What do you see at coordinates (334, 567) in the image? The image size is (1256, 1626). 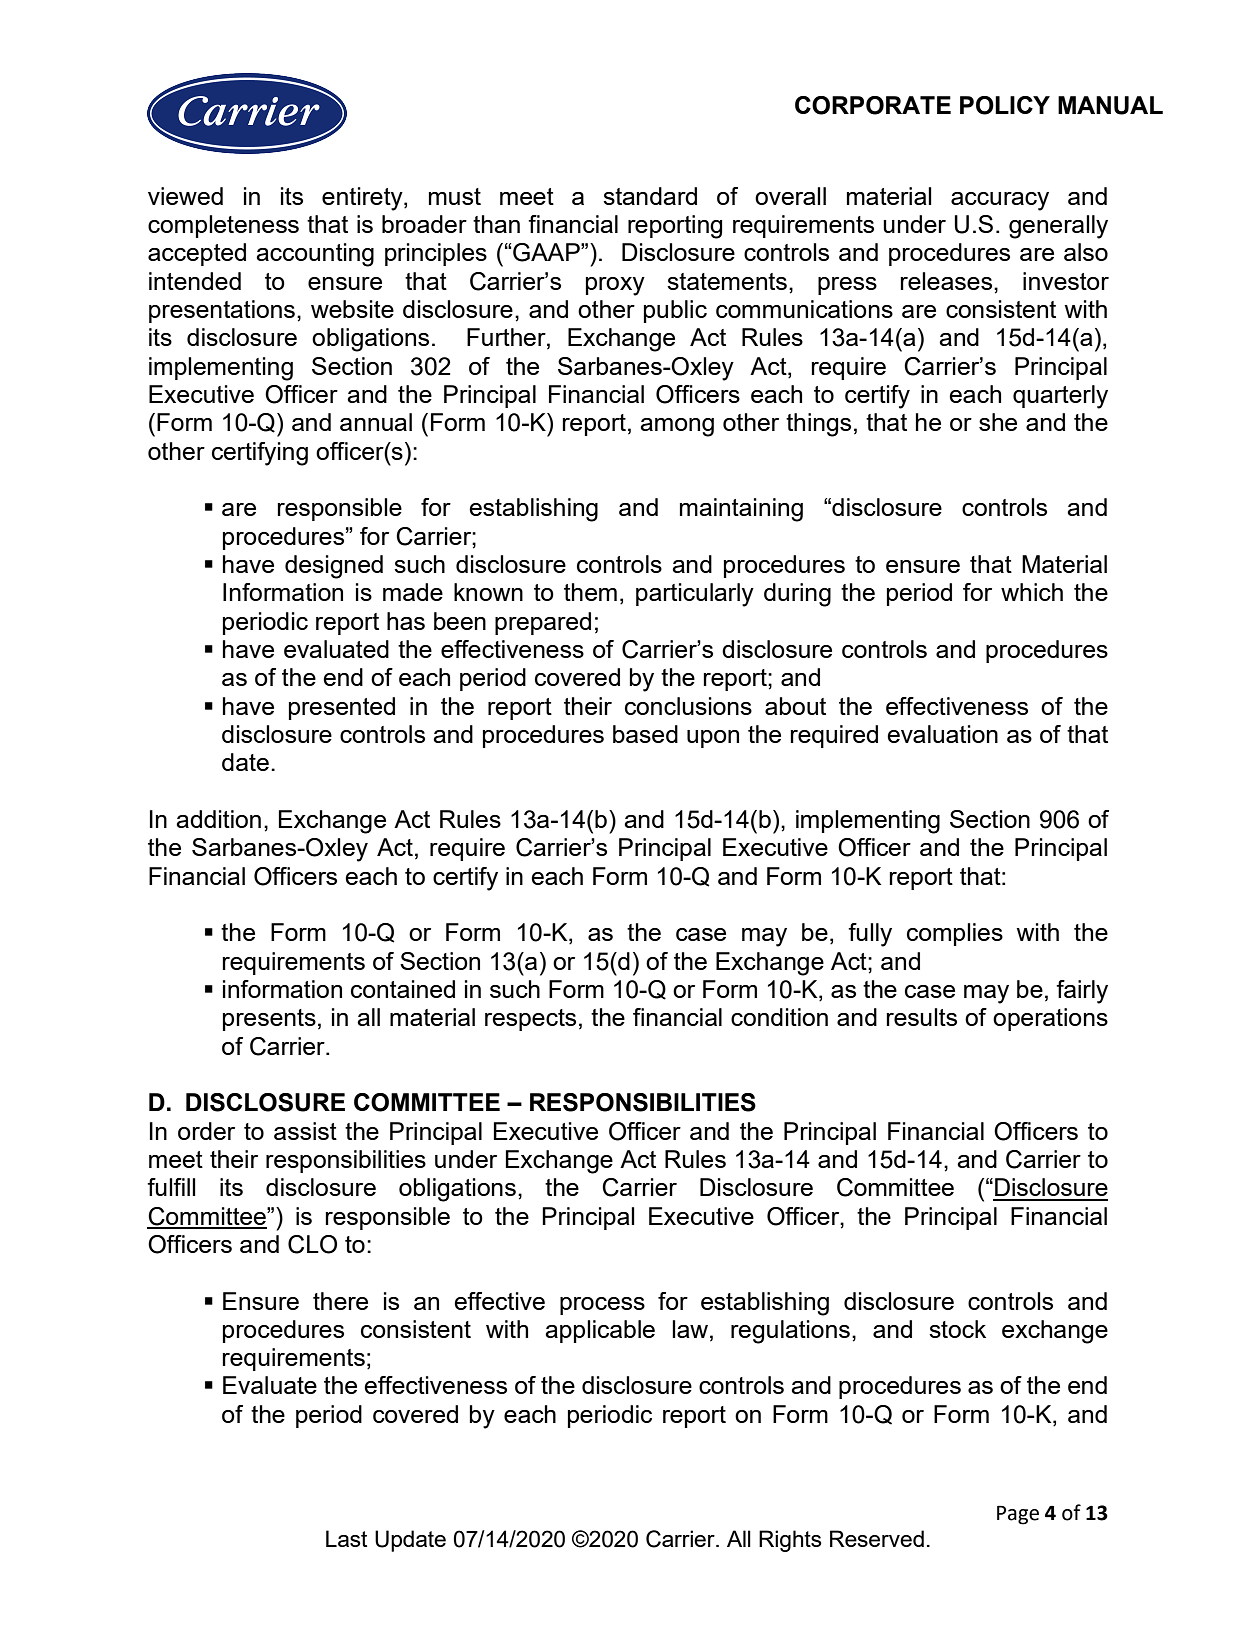 I see `designed` at bounding box center [334, 567].
